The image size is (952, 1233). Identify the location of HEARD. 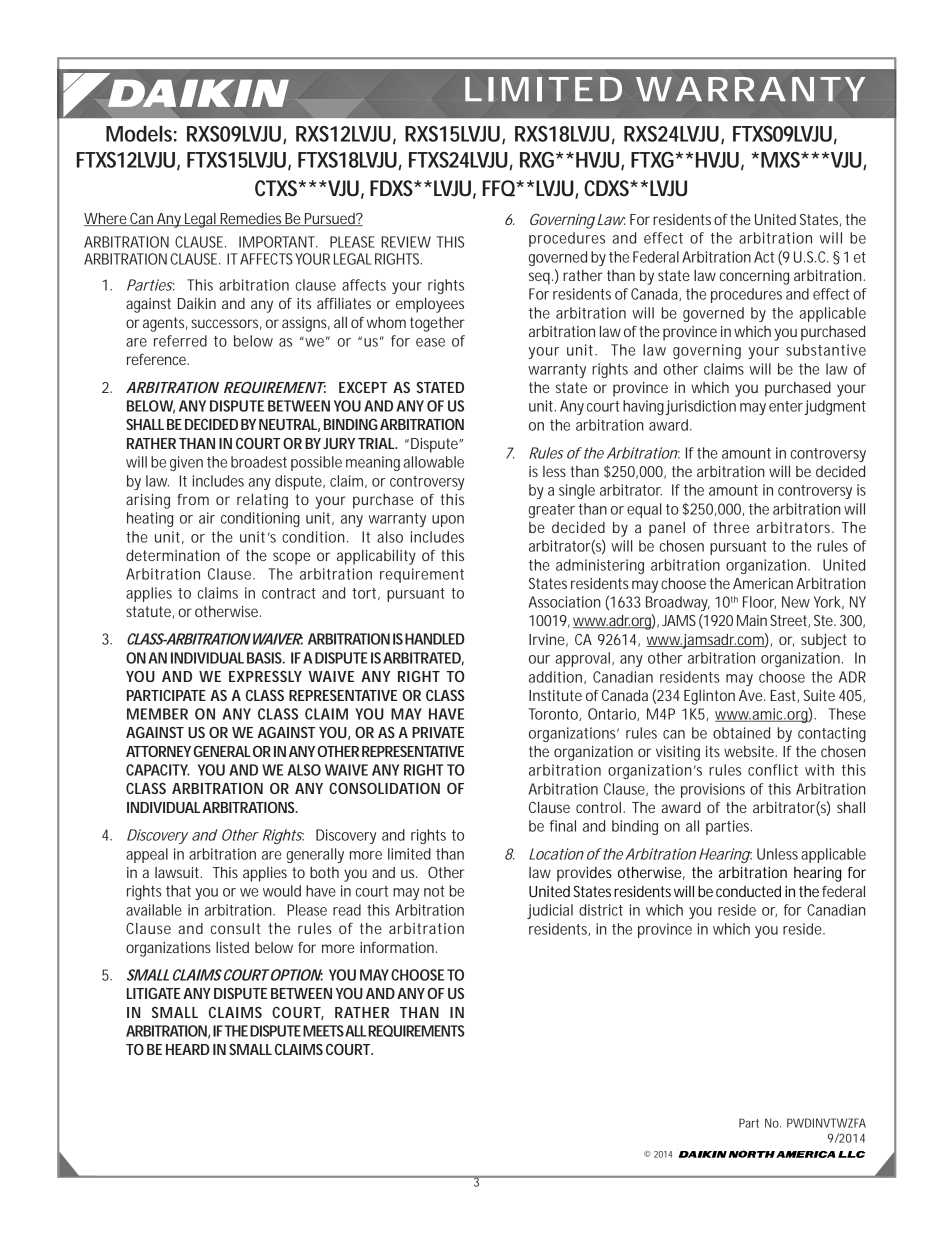
(188, 1049).
